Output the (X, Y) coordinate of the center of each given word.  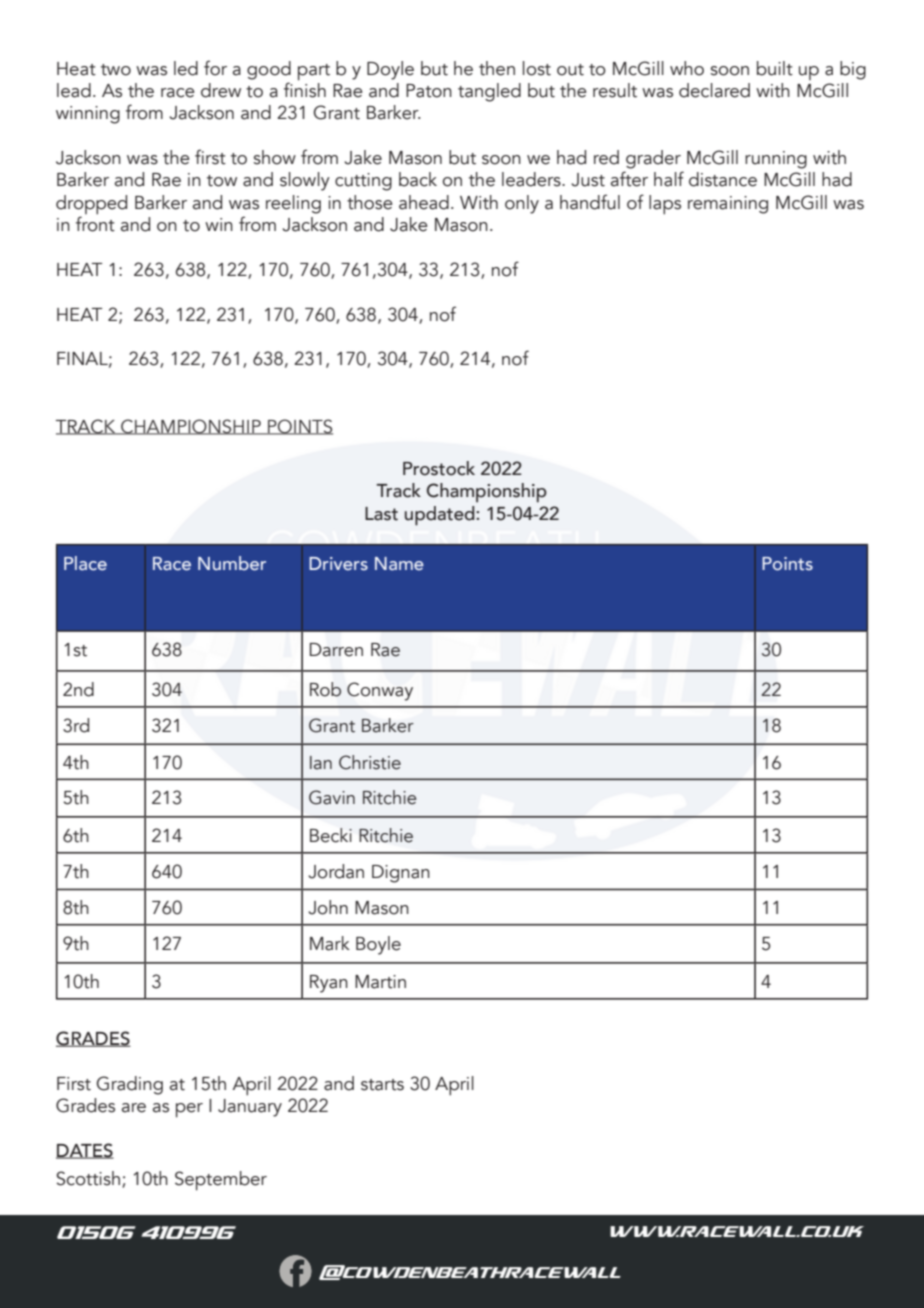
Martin (380, 982)
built (775, 68)
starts (382, 1085)
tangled (489, 92)
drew (221, 90)
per (189, 1110)
